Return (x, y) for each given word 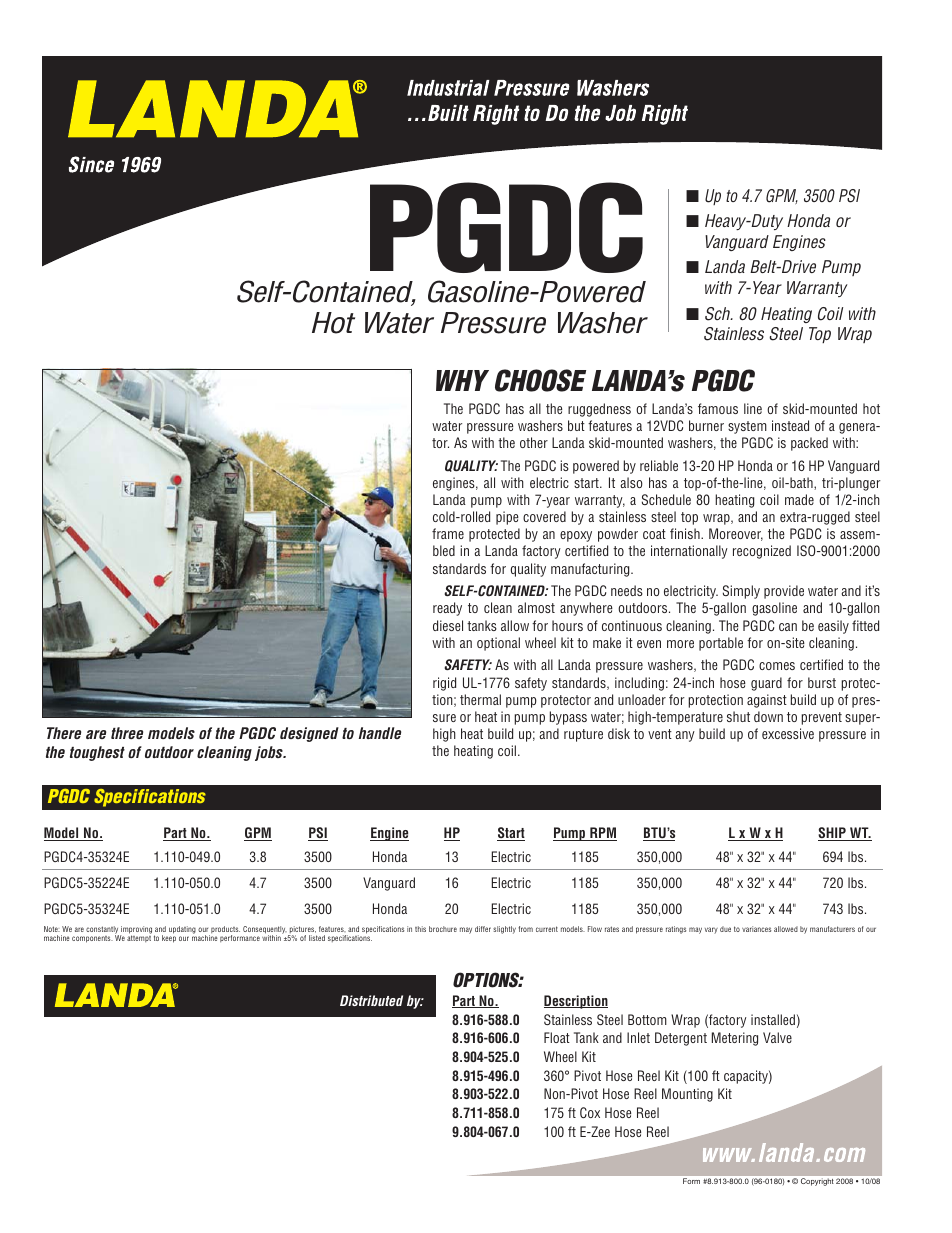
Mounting (687, 1095)
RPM (602, 834)
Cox (590, 1112)
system (747, 427)
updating (182, 930)
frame (448, 533)
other (534, 442)
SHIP (833, 834)
